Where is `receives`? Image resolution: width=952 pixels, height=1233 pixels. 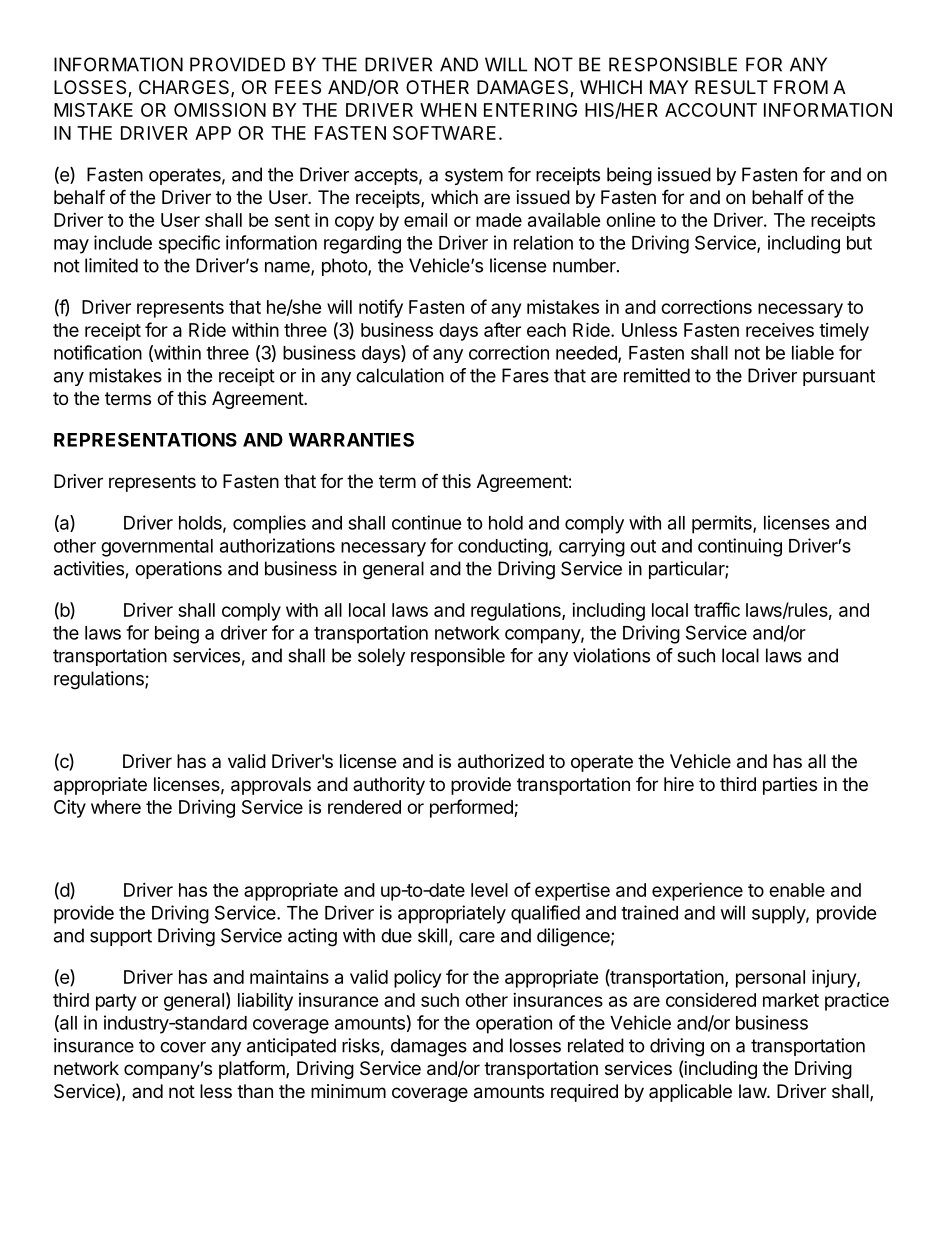
receives is located at coordinates (780, 329).
